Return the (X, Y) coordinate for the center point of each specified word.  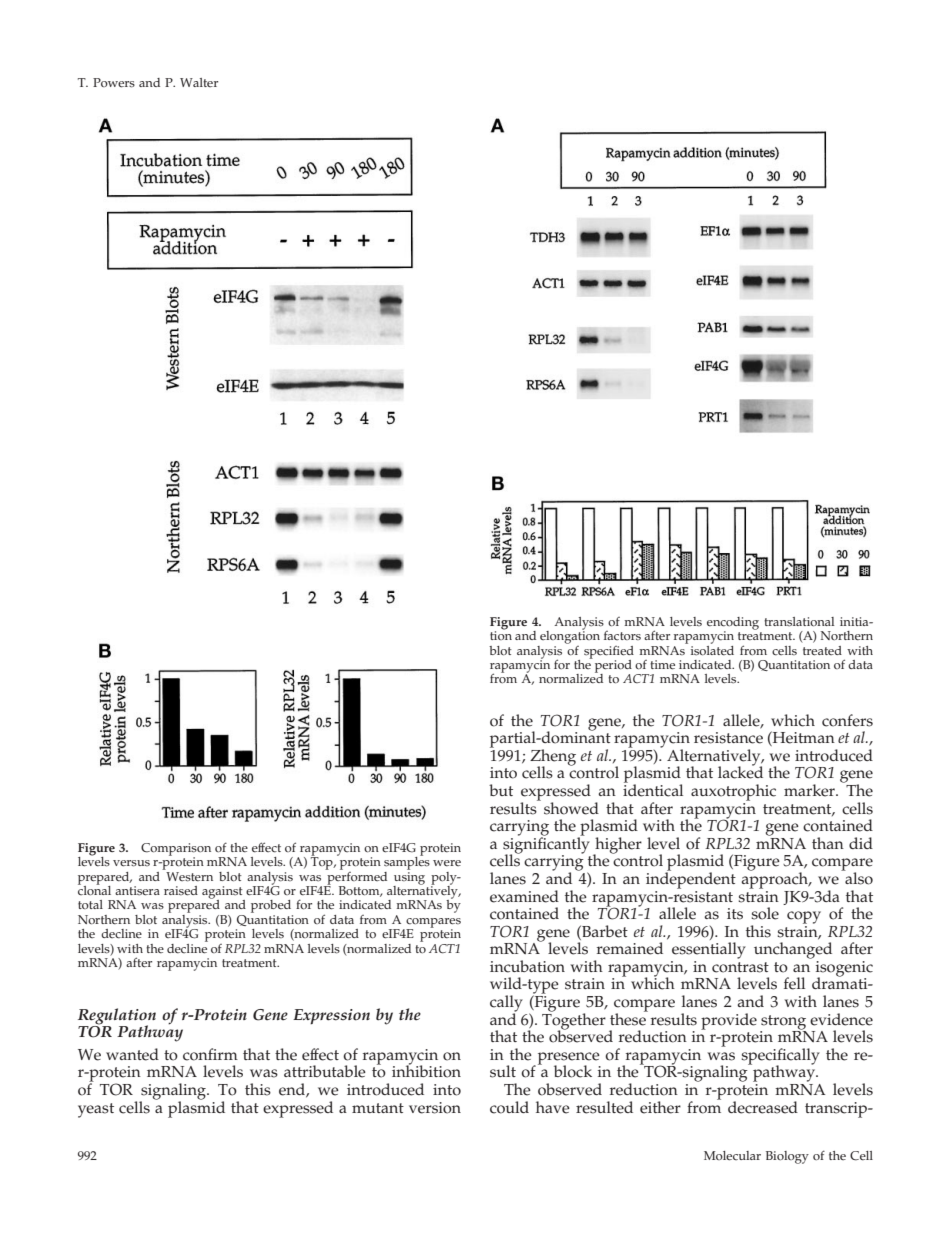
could (509, 1107)
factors (622, 635)
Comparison (176, 850)
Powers (114, 83)
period (612, 666)
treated (822, 651)
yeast (96, 1110)
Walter (199, 82)
